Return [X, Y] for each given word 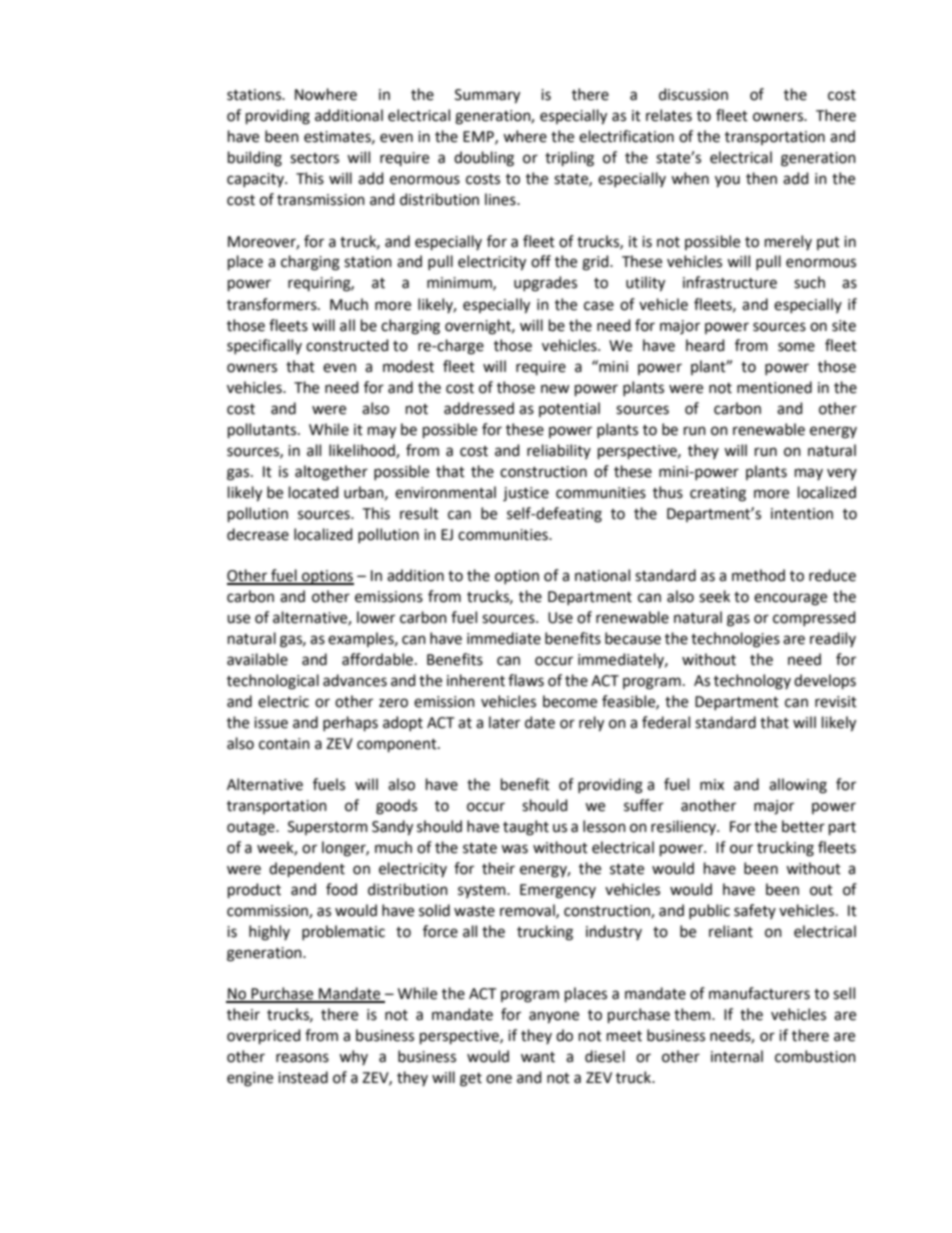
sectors [314, 158]
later [504, 722]
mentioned [774, 387]
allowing [798, 786]
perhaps [350, 723]
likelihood [363, 451]
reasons [302, 1058]
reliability [559, 451]
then [761, 178]
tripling [569, 159]
